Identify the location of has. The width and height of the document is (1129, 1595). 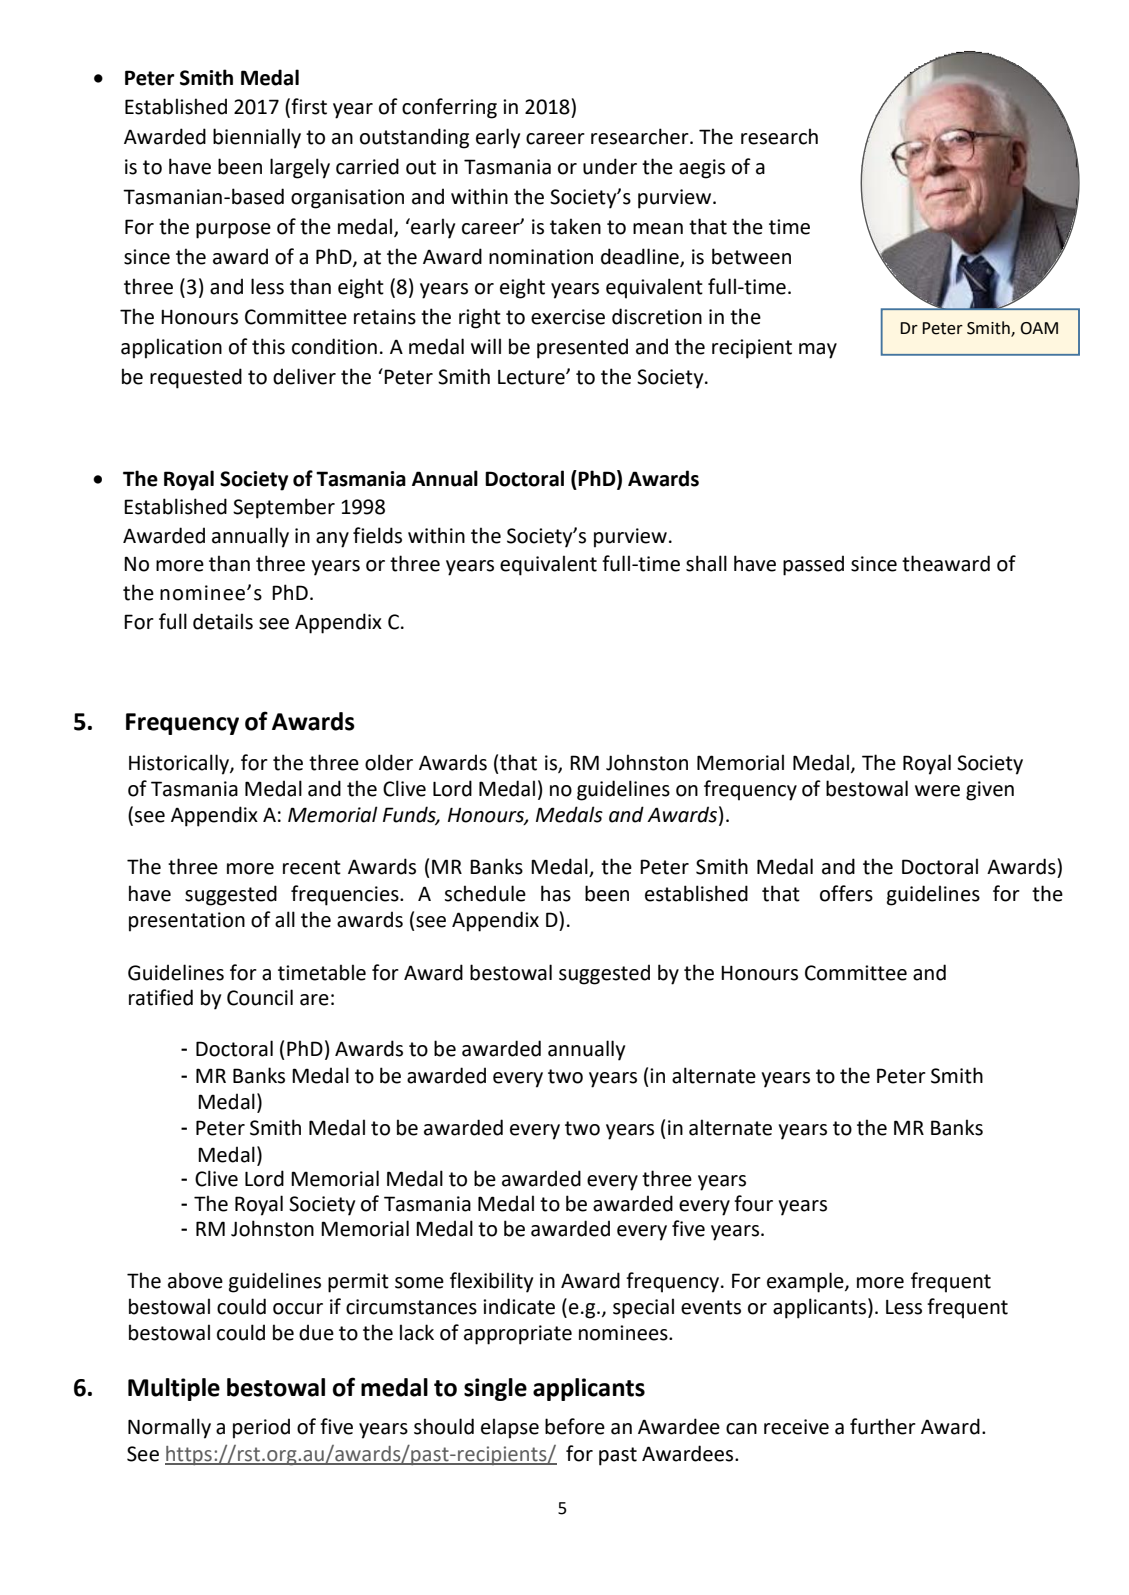
(556, 893).
